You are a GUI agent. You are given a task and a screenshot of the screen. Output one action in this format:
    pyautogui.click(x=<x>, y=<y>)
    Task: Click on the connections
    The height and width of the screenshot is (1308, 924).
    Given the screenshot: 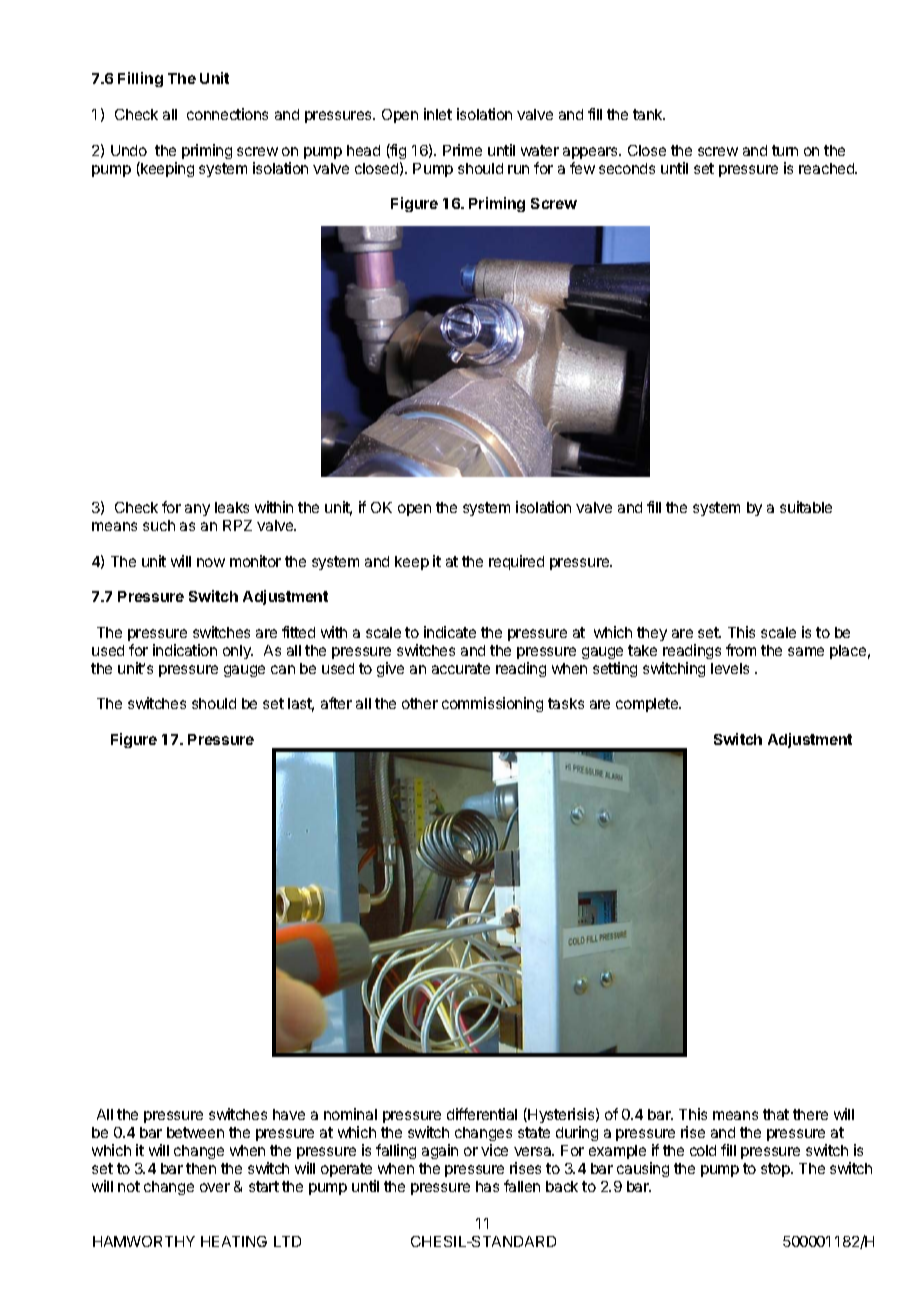 What is the action you would take?
    pyautogui.click(x=227, y=114)
